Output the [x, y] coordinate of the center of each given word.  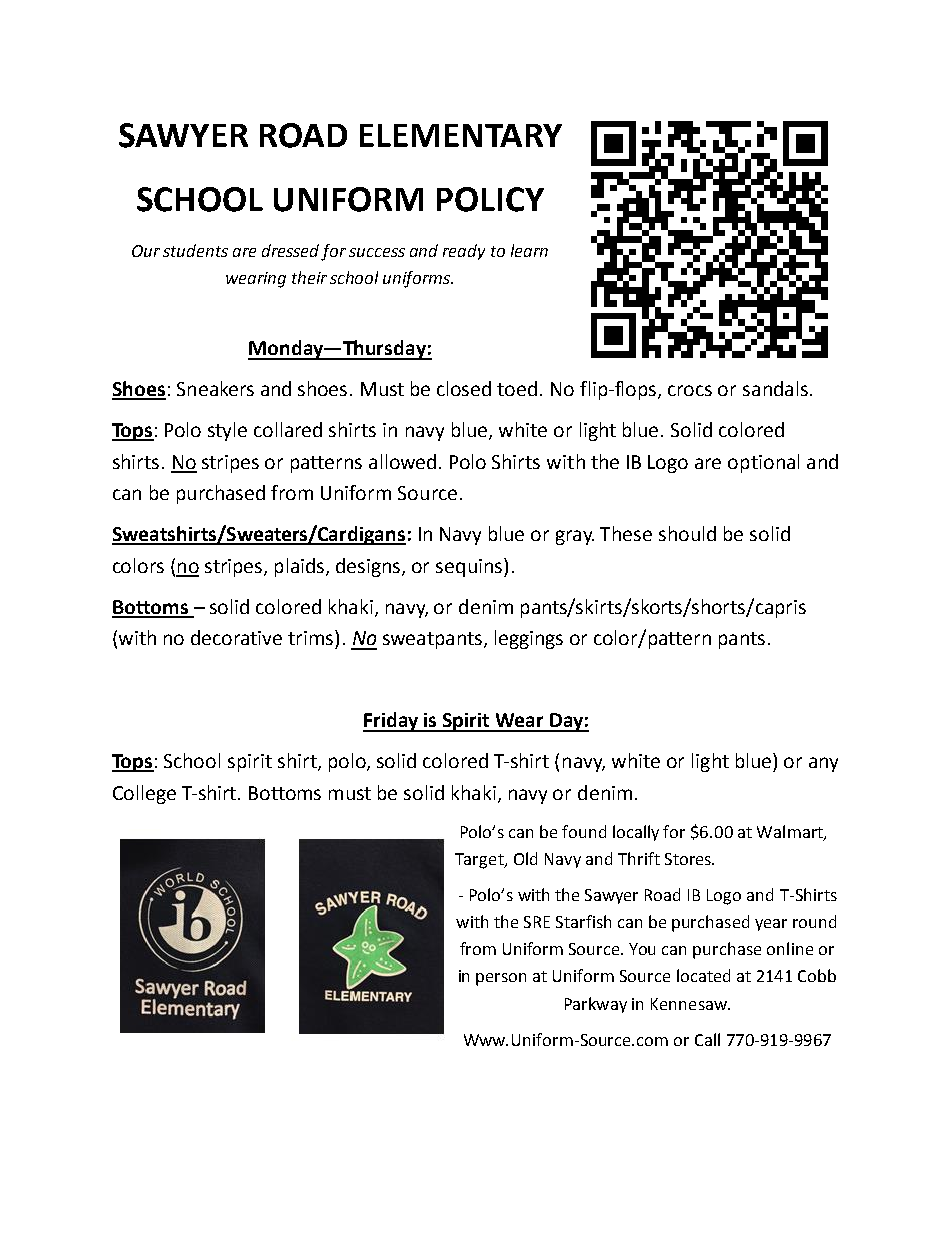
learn [529, 250]
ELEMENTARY [461, 135]
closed [464, 388]
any [823, 764]
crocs [690, 390]
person [501, 979]
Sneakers [215, 388]
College [144, 794]
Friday [392, 722]
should [687, 533]
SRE [537, 922]
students [195, 250]
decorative [236, 637]
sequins [470, 567]
